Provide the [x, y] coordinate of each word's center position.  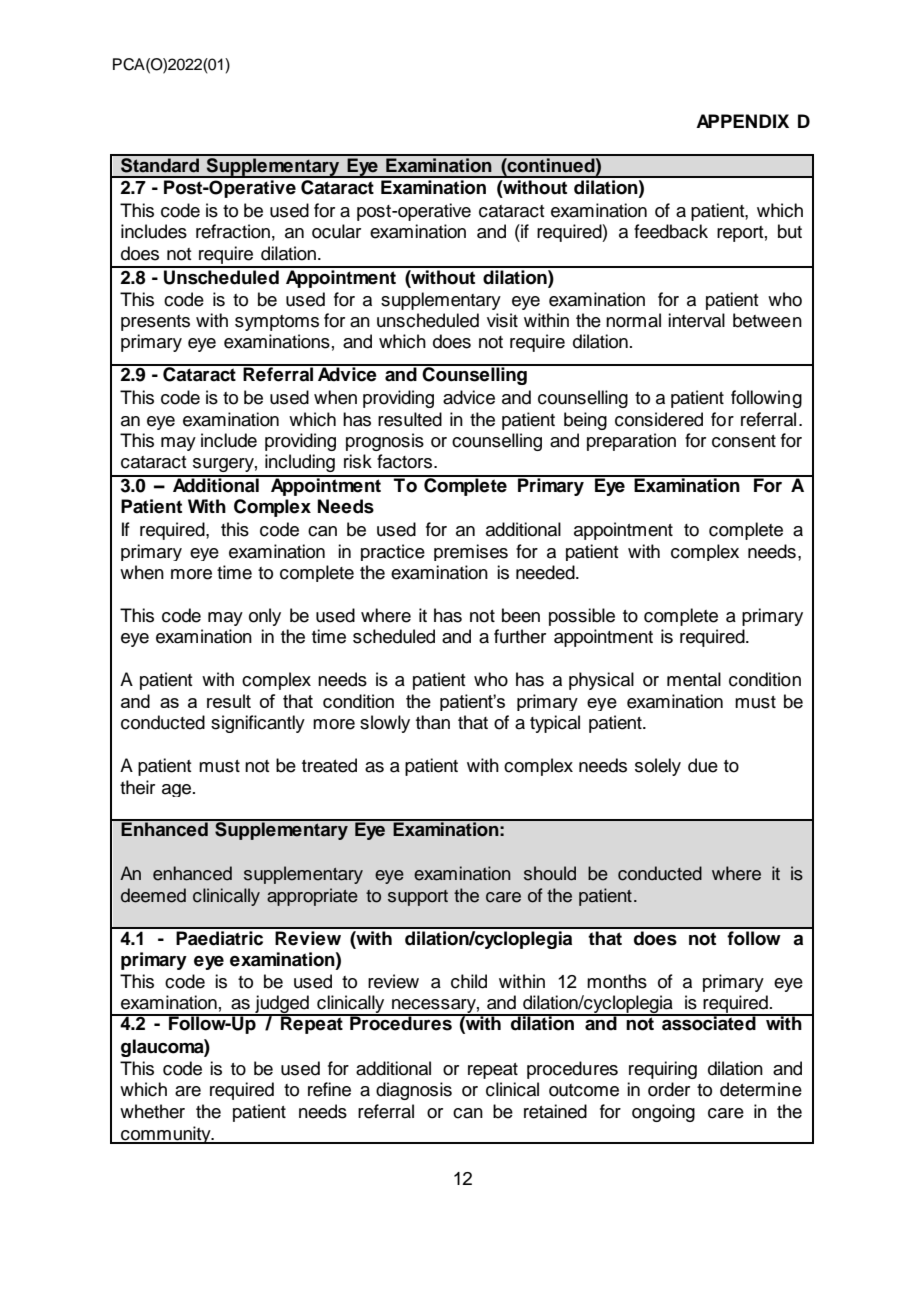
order [669, 1089]
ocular [336, 231]
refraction [233, 231]
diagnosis [414, 1091]
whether [152, 1111]
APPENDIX [742, 121]
